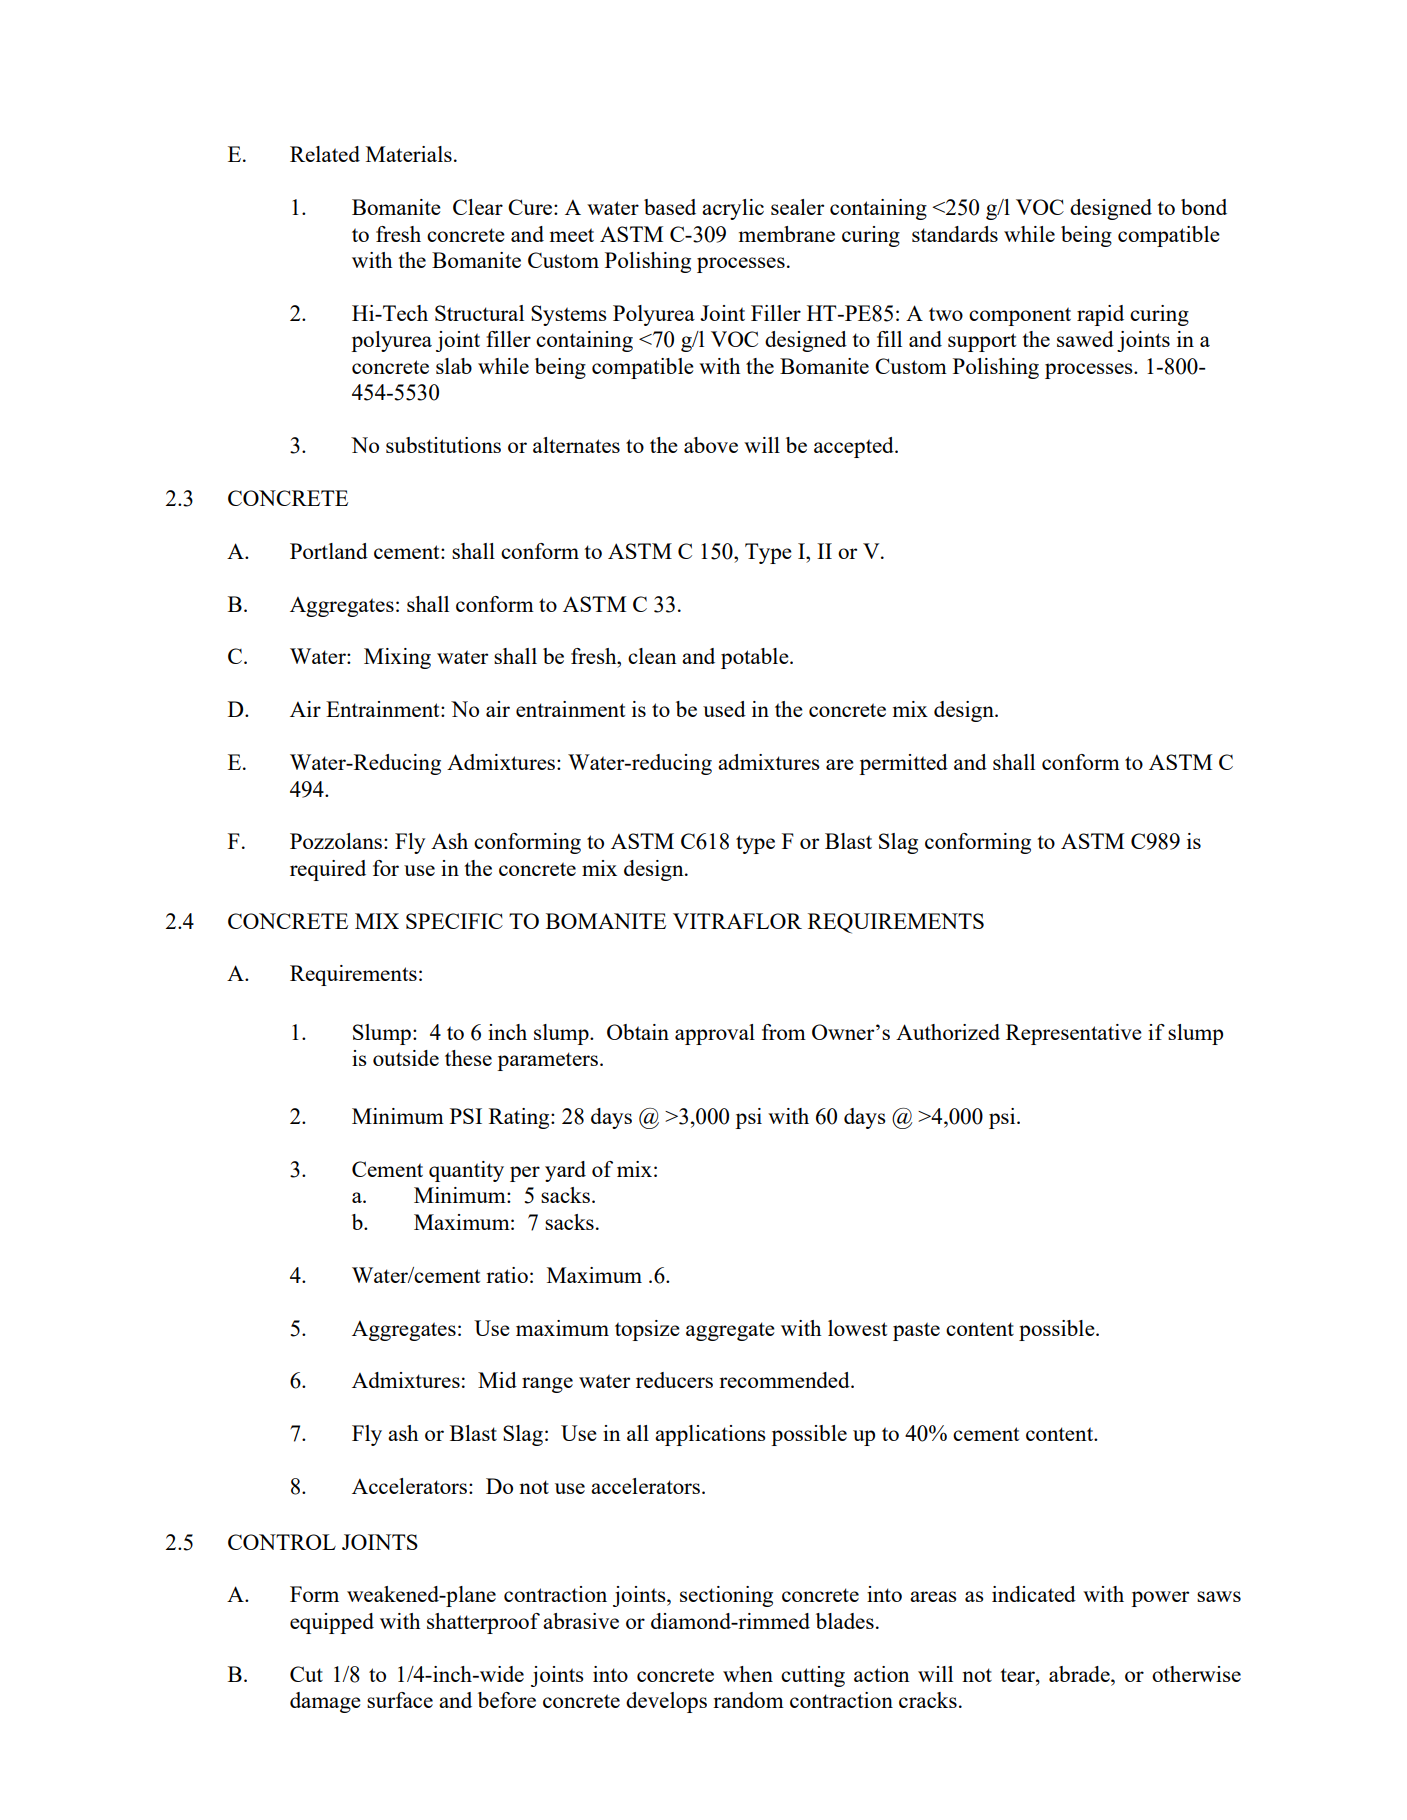 This image has height=1820, width=1407. I want to click on Materials, so click(409, 154).
